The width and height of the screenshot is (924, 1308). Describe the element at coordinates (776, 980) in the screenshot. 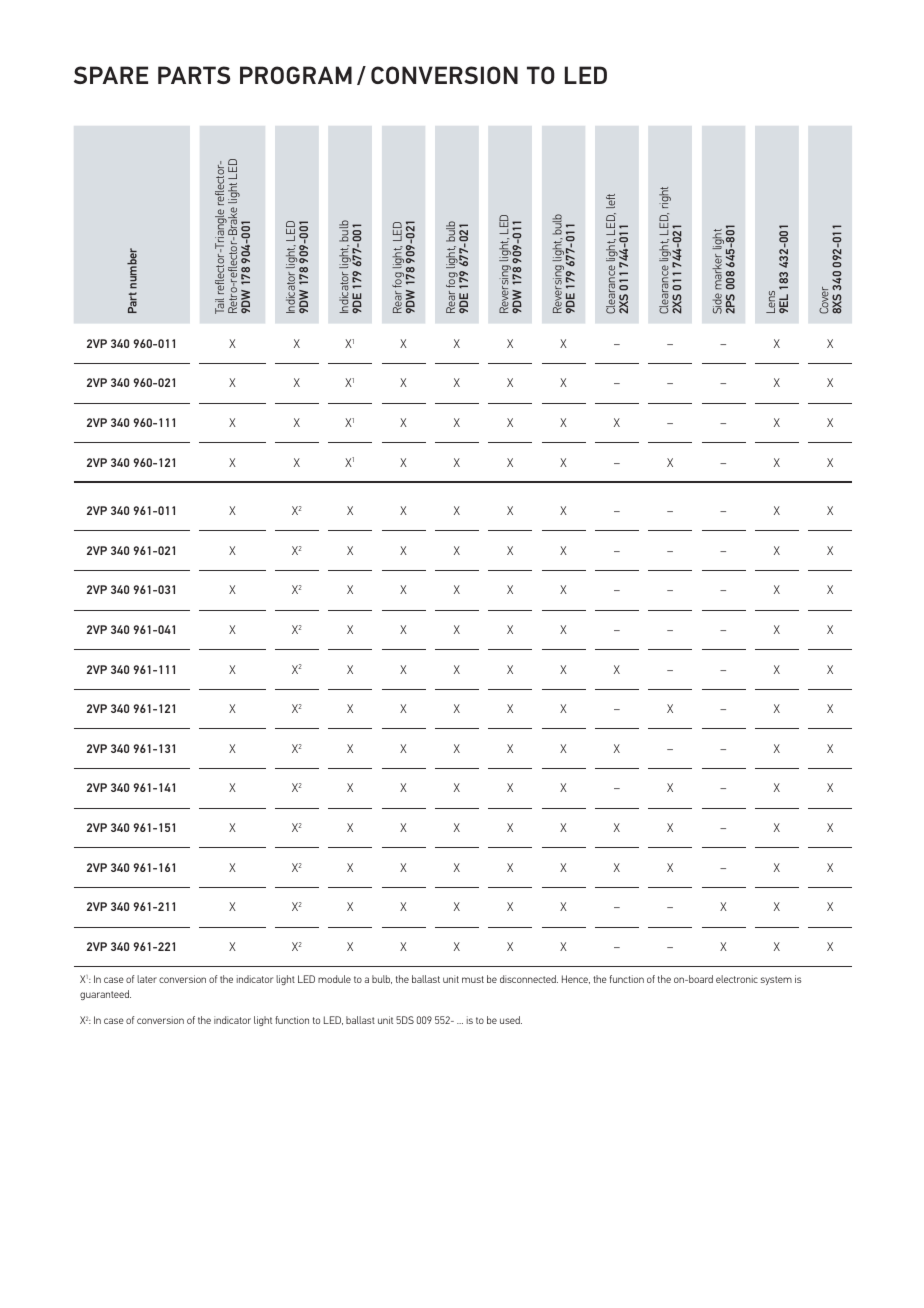

I see `system` at that location.
